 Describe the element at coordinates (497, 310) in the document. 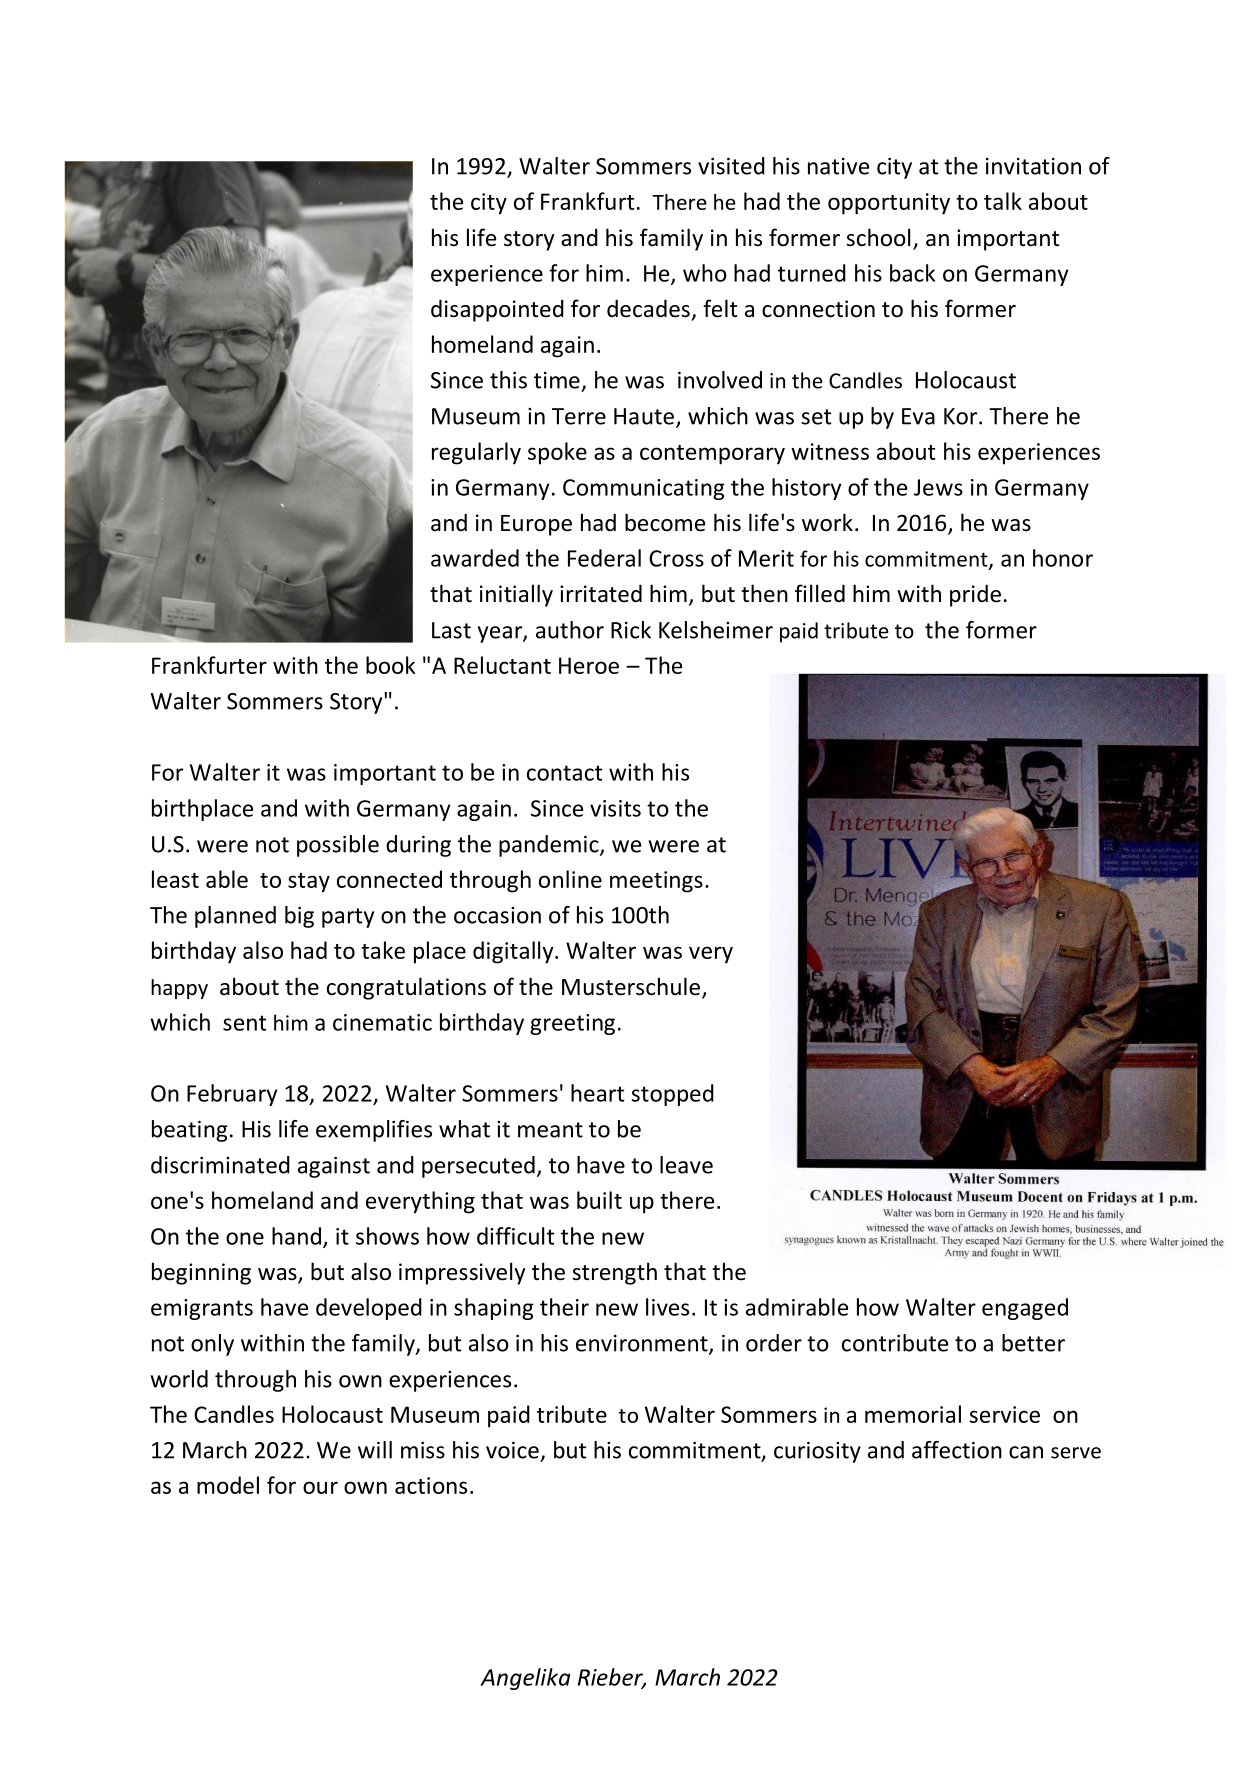

I see `disappointed` at that location.
